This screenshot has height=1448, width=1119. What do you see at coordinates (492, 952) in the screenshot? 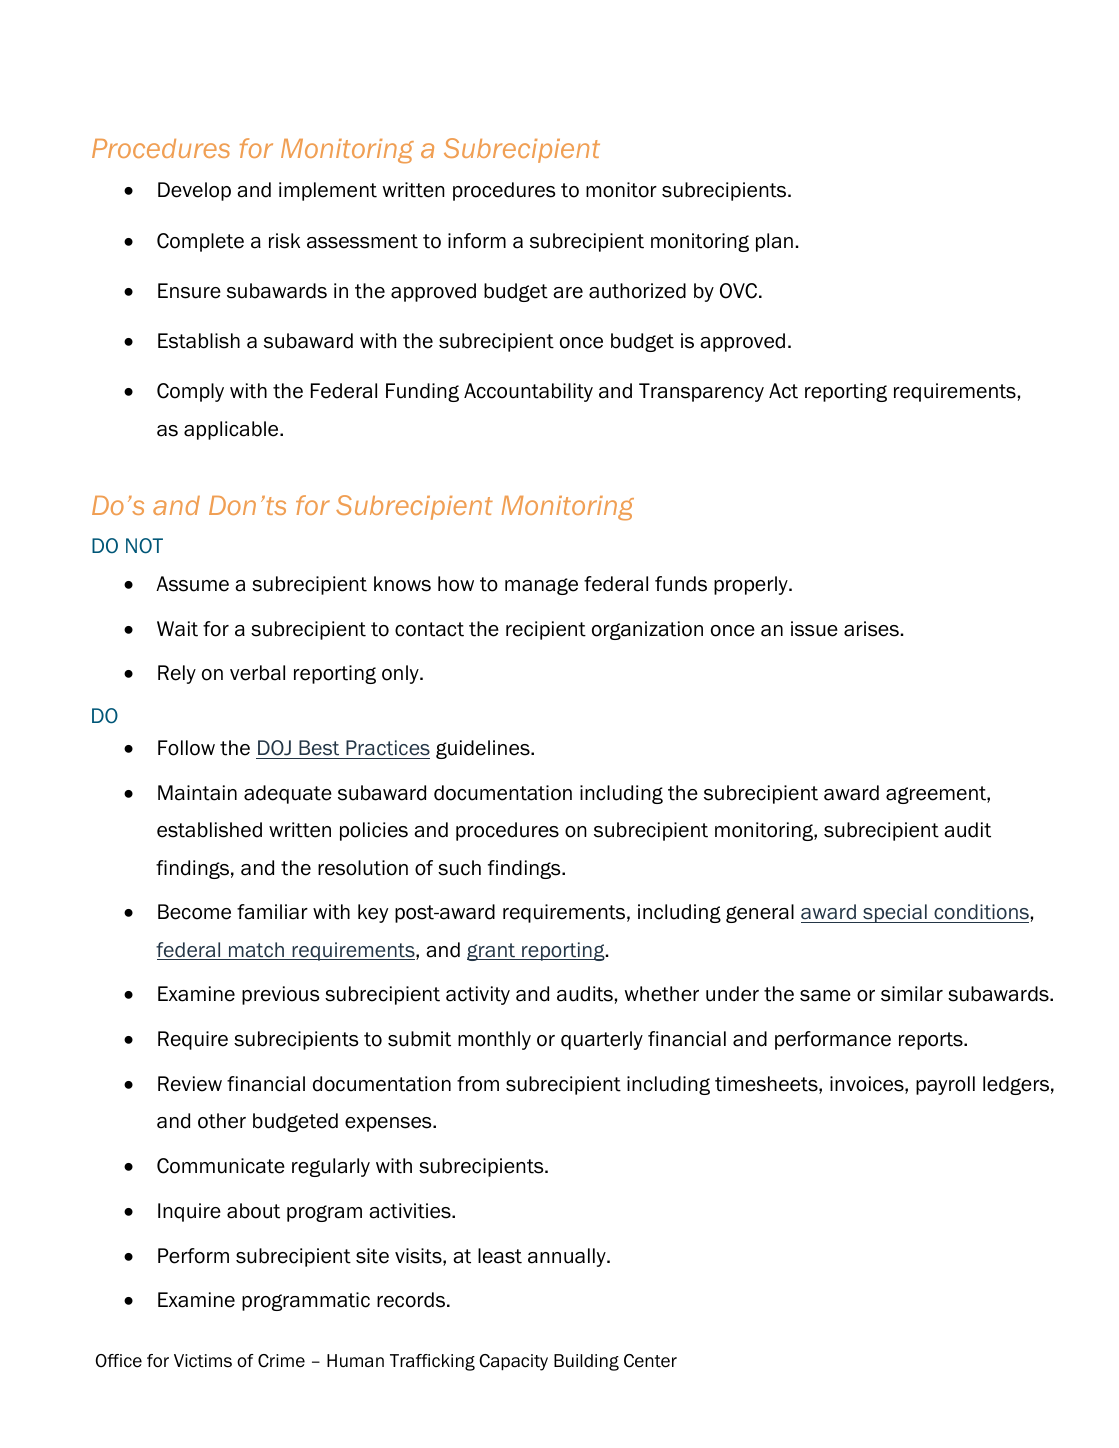
I see `grant` at bounding box center [492, 952].
